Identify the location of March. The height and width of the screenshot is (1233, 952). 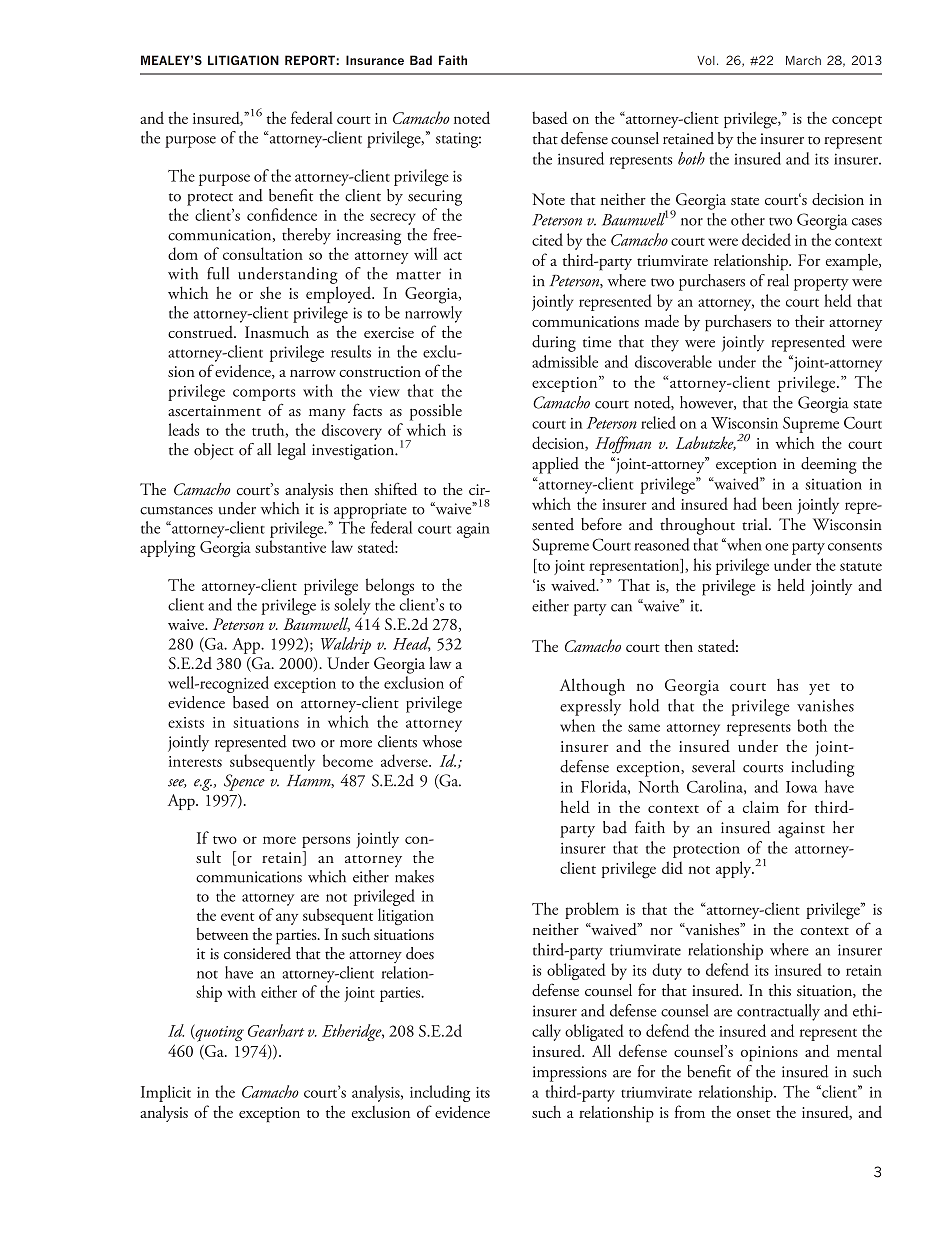
(803, 60).
